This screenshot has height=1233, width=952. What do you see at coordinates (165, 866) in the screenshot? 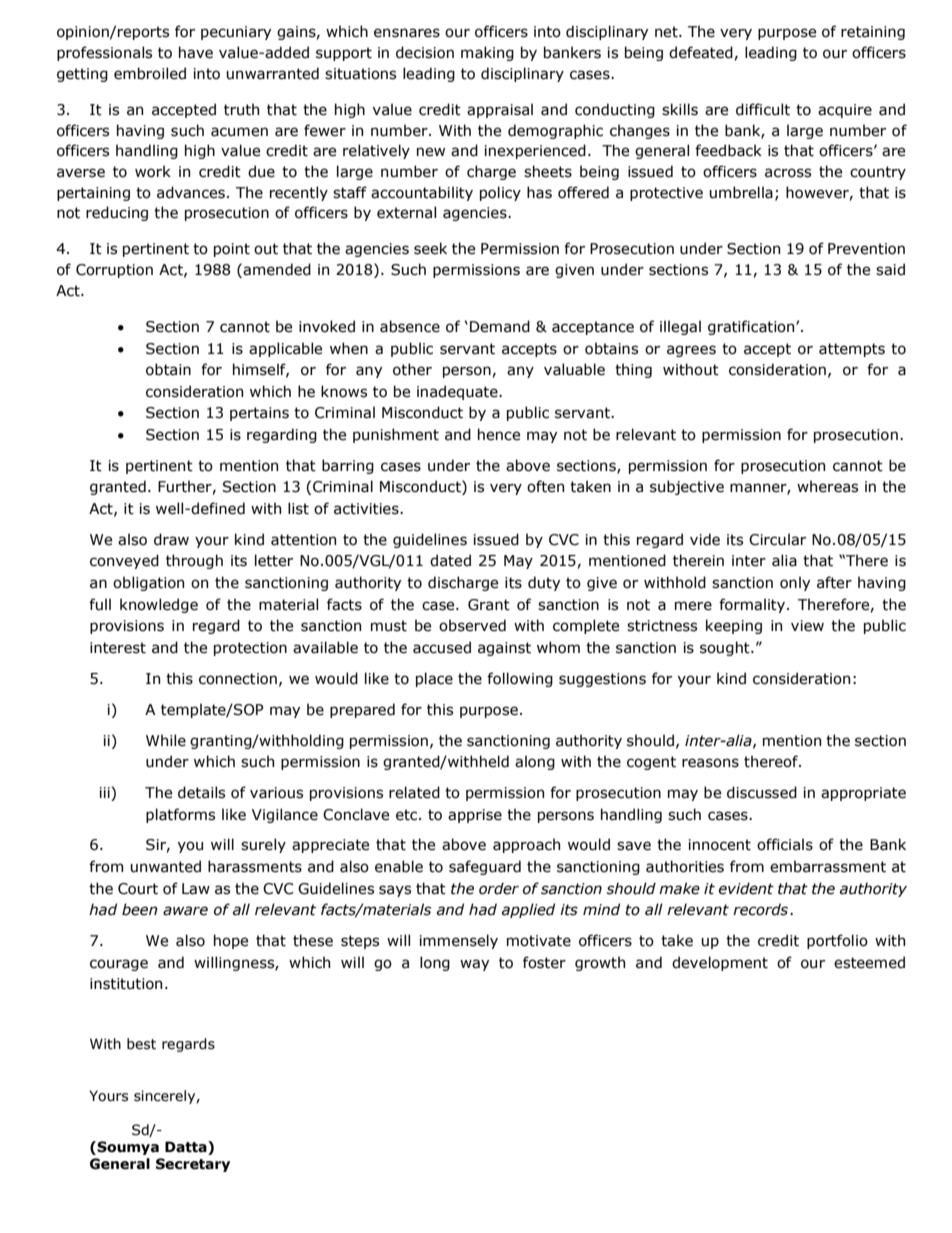
I see `unwanted` at bounding box center [165, 866].
